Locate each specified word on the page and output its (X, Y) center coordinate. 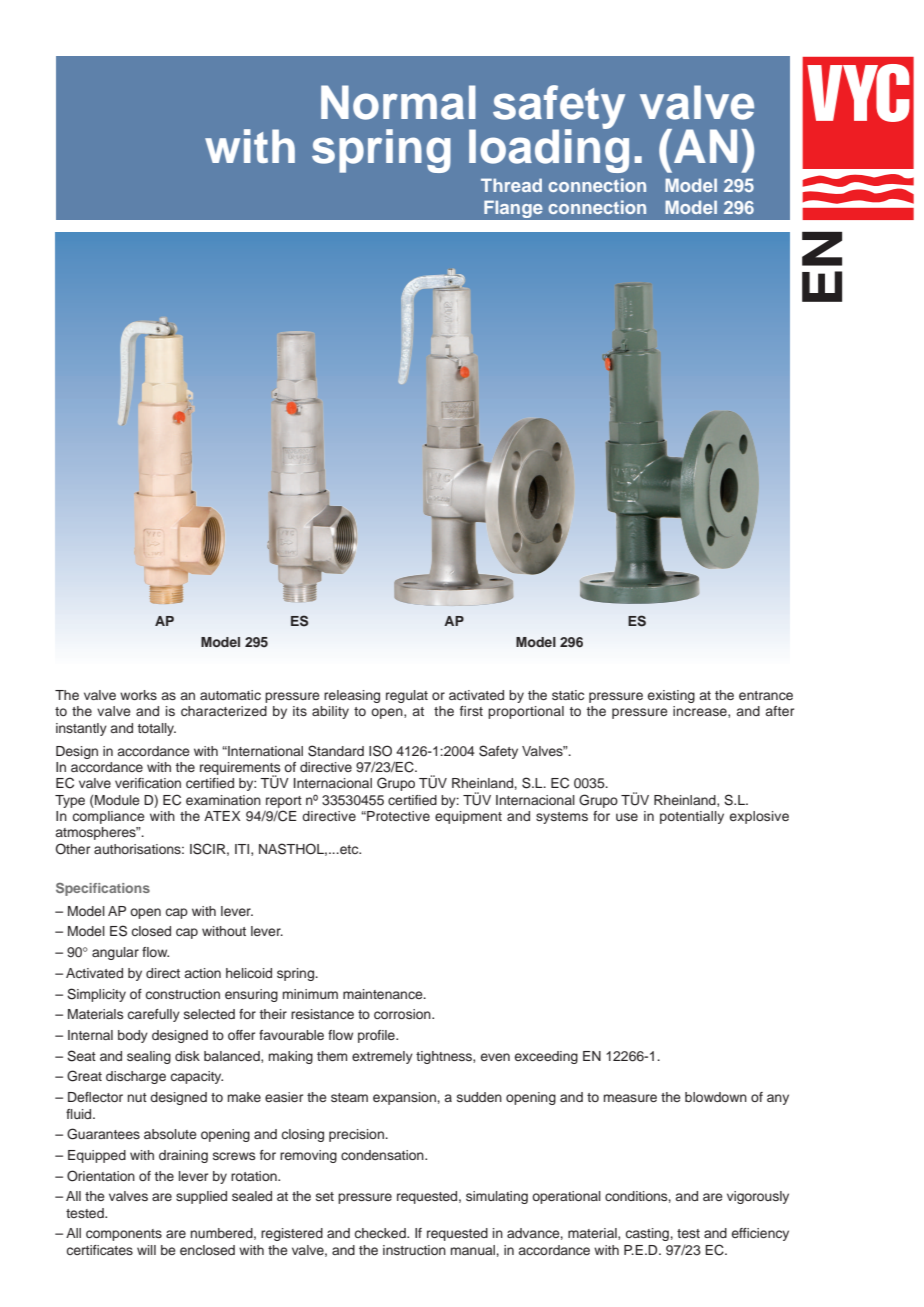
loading (549, 150)
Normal (398, 102)
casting (647, 1234)
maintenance (384, 994)
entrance (766, 695)
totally (156, 729)
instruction (414, 1250)
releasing (352, 696)
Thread (511, 185)
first (471, 711)
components (124, 1235)
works (138, 695)
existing (671, 696)
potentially (692, 817)
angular (115, 953)
